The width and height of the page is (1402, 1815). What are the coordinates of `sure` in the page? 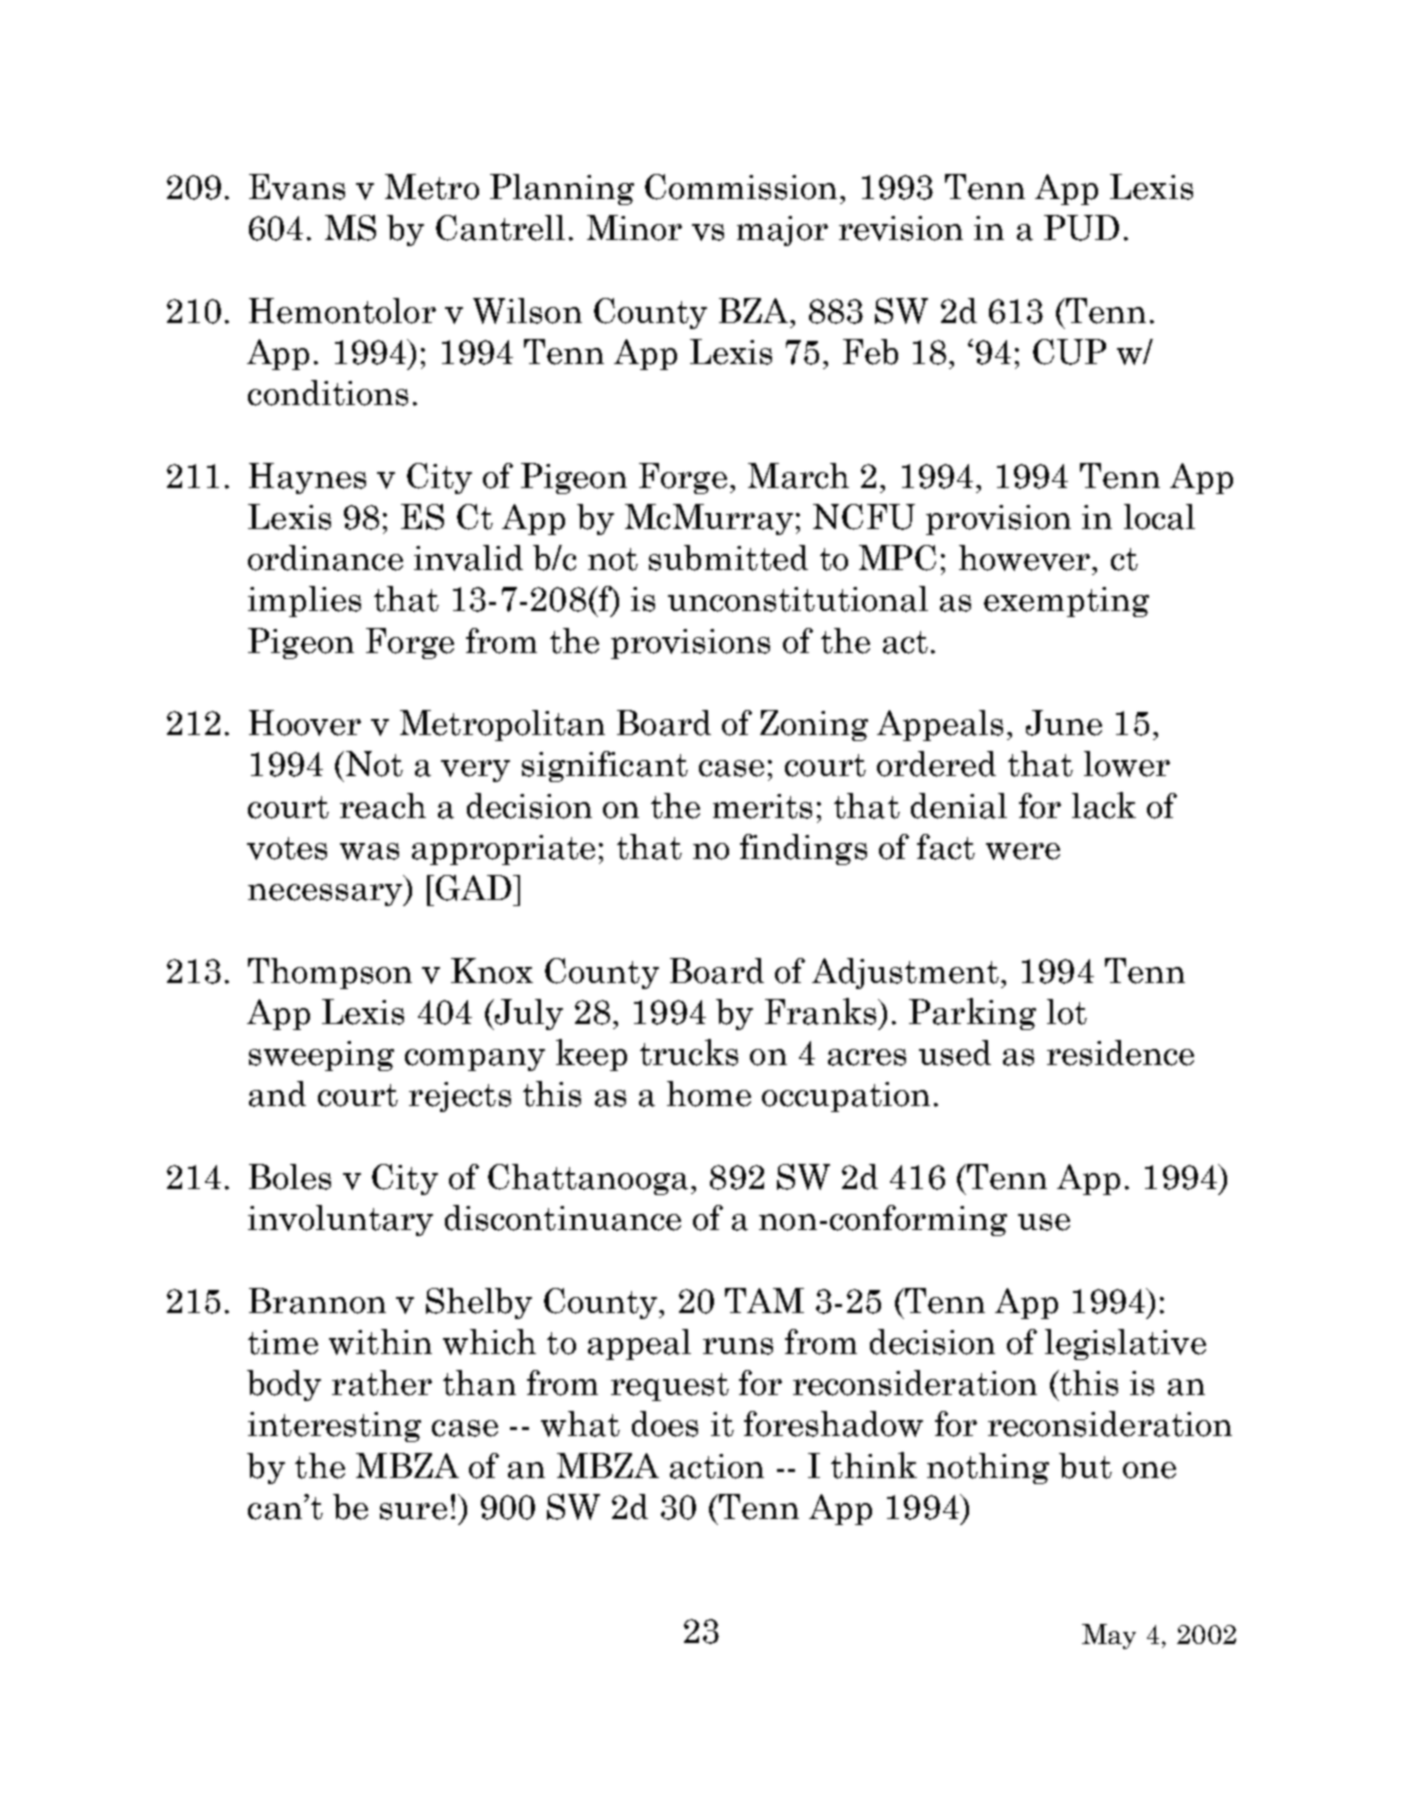 It's located at (413, 1511).
